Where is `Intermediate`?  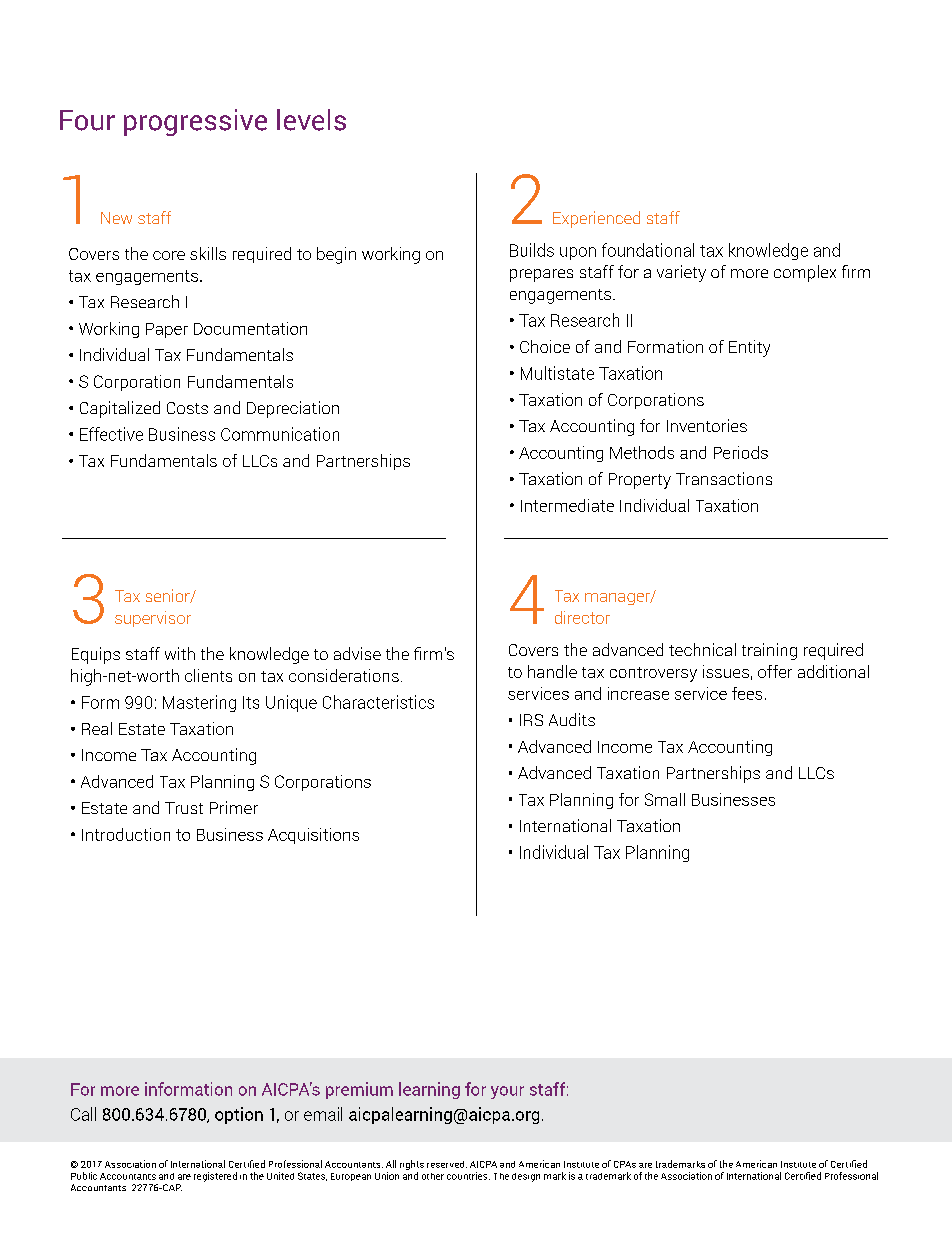
Intermediate is located at coordinates (567, 505).
